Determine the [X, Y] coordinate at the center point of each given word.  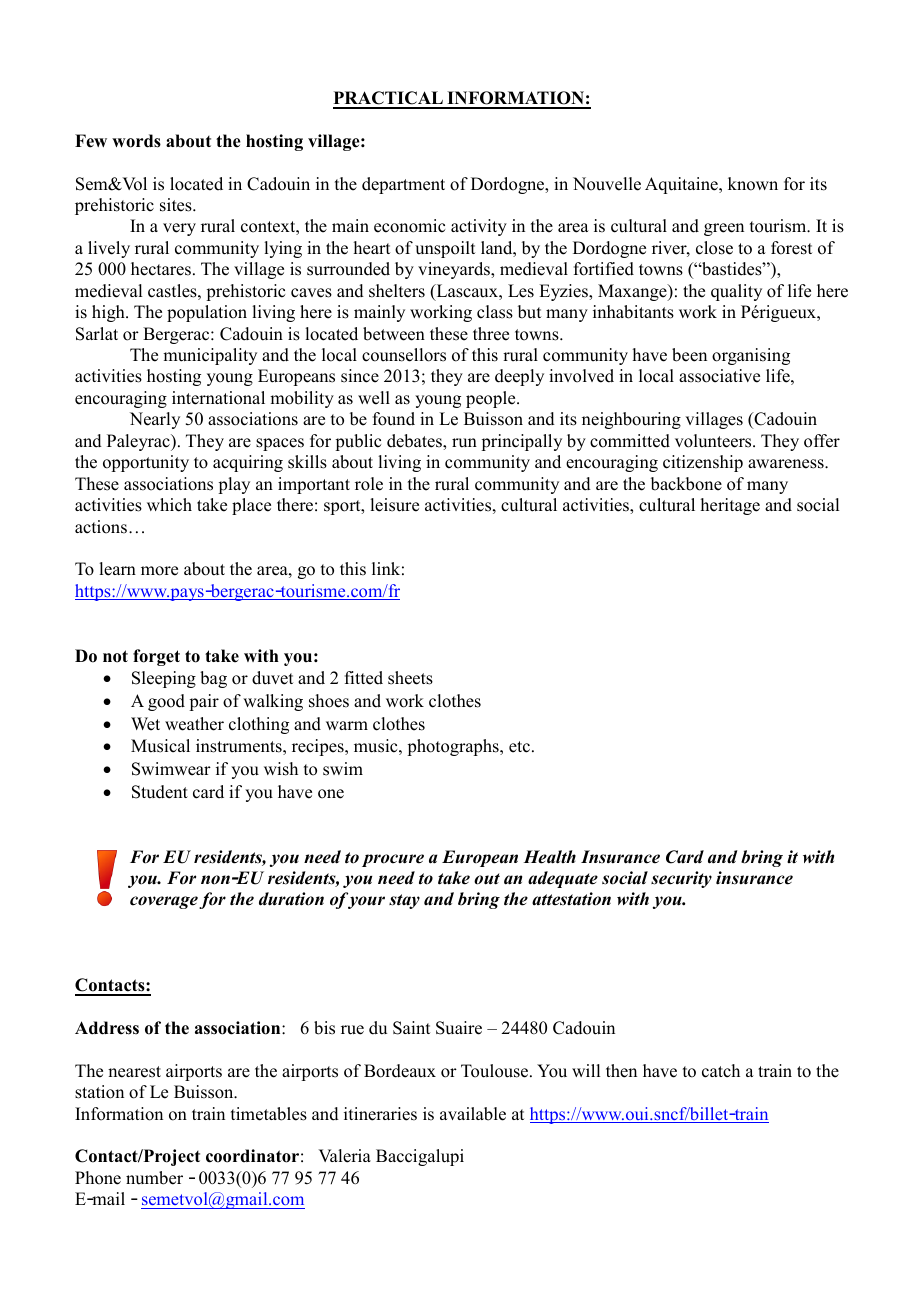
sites [177, 205]
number [154, 1178]
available [473, 1114]
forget [156, 657]
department [403, 185]
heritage [730, 506]
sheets [410, 678]
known [753, 184]
